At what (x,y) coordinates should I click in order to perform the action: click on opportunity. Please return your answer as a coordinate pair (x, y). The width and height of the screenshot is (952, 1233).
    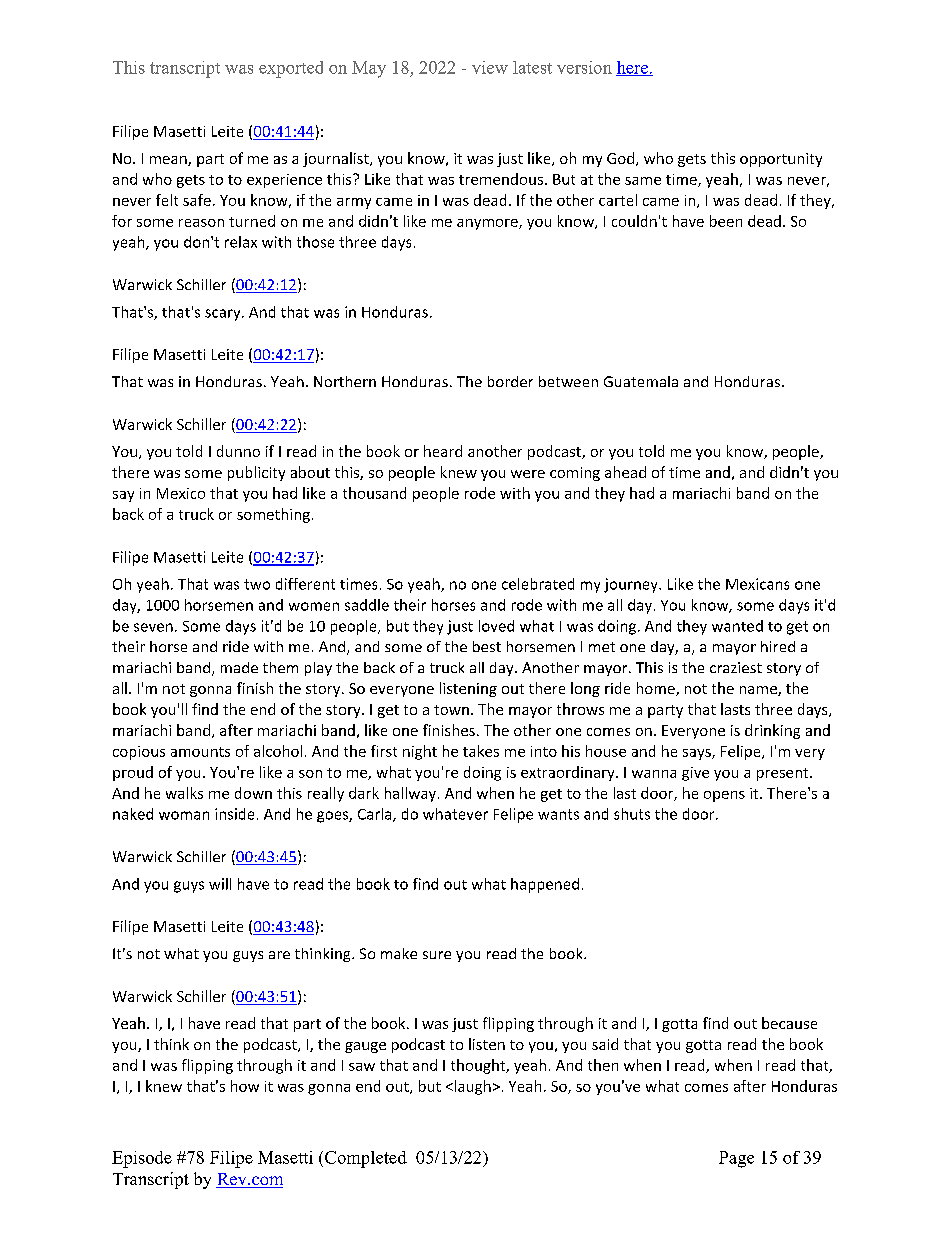
    Looking at the image, I should click on (781, 160).
